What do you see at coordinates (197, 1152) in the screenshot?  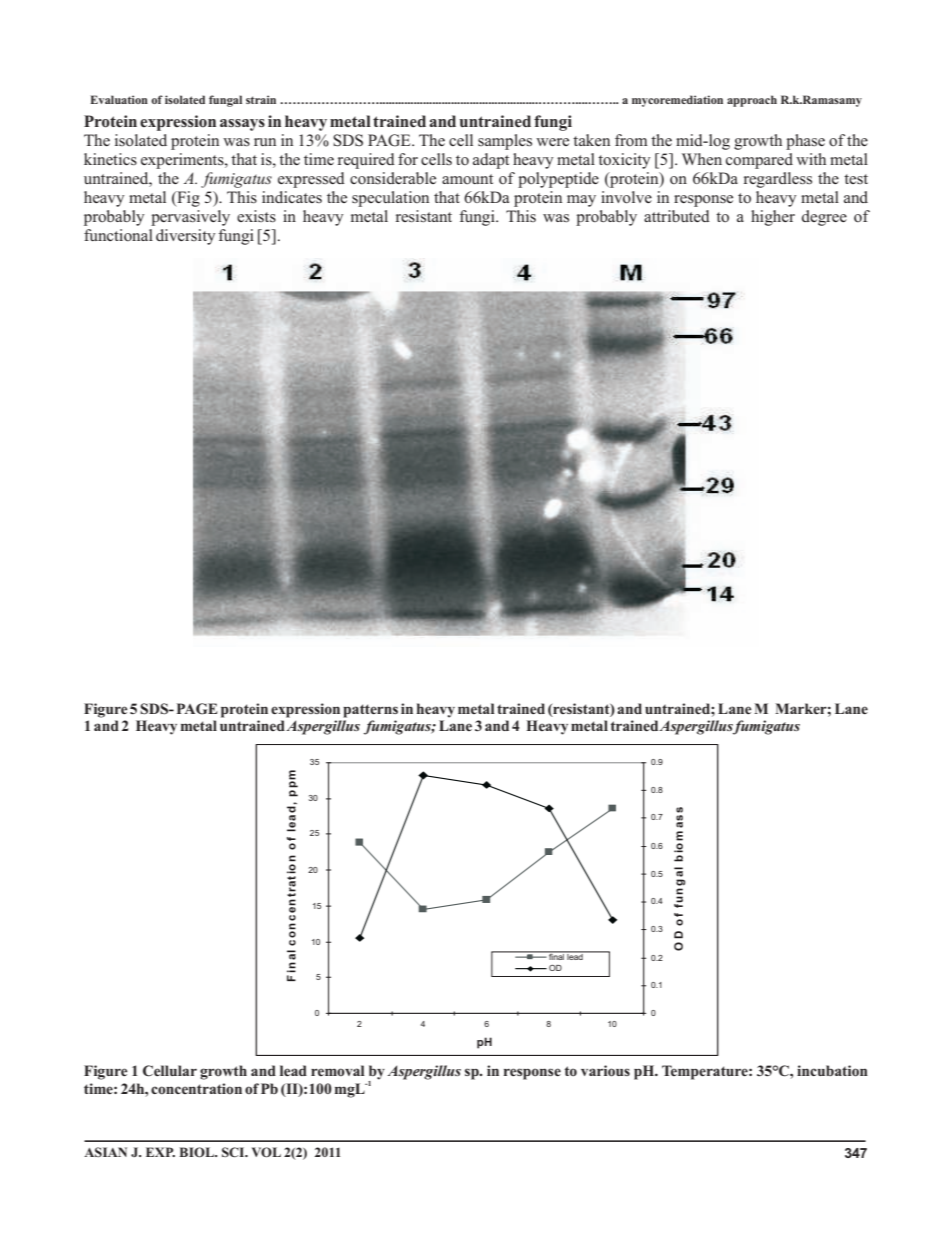 I see `BIOL` at bounding box center [197, 1152].
